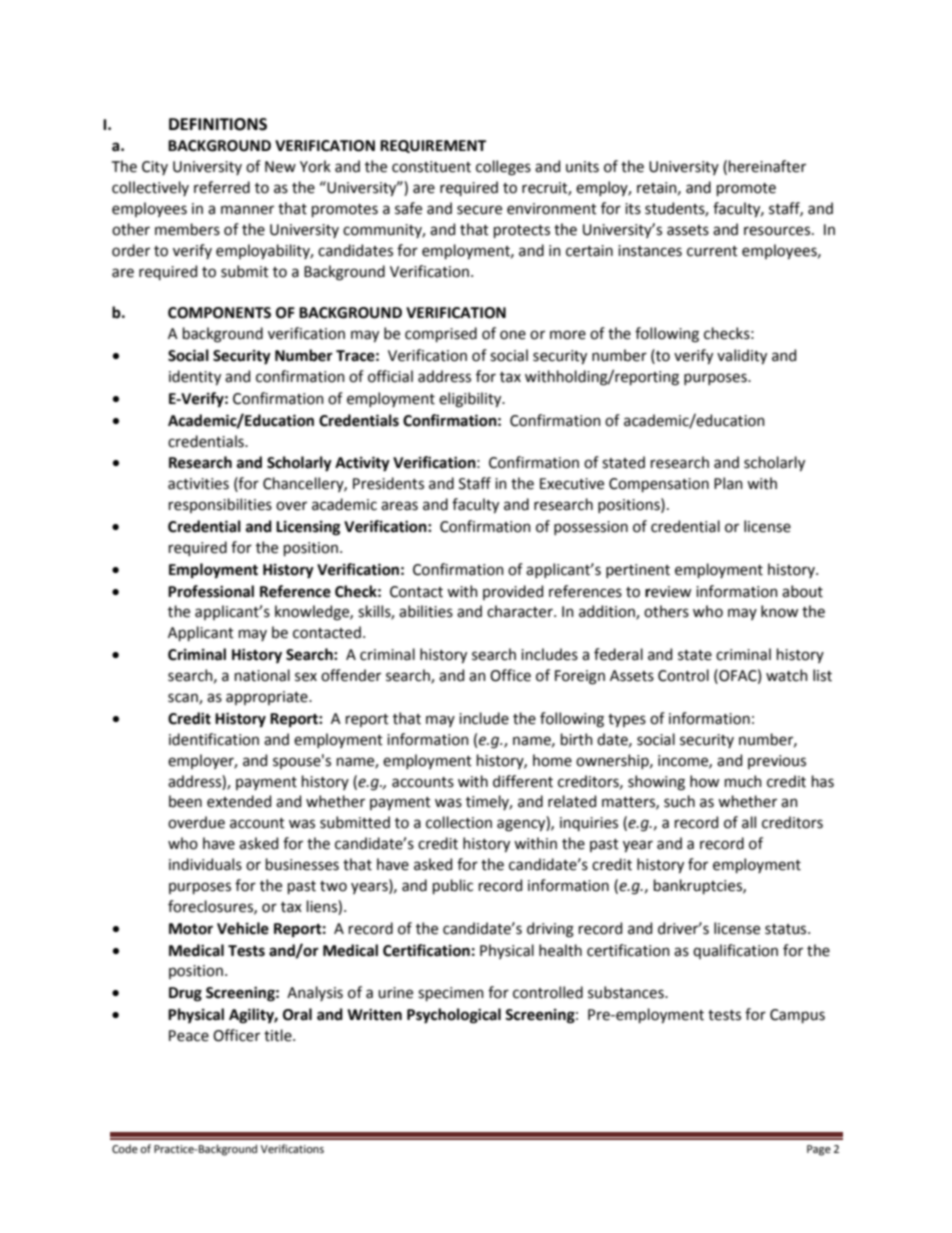 This document has width=952, height=1233. What do you see at coordinates (787, 675) in the document?
I see `watch` at bounding box center [787, 675].
